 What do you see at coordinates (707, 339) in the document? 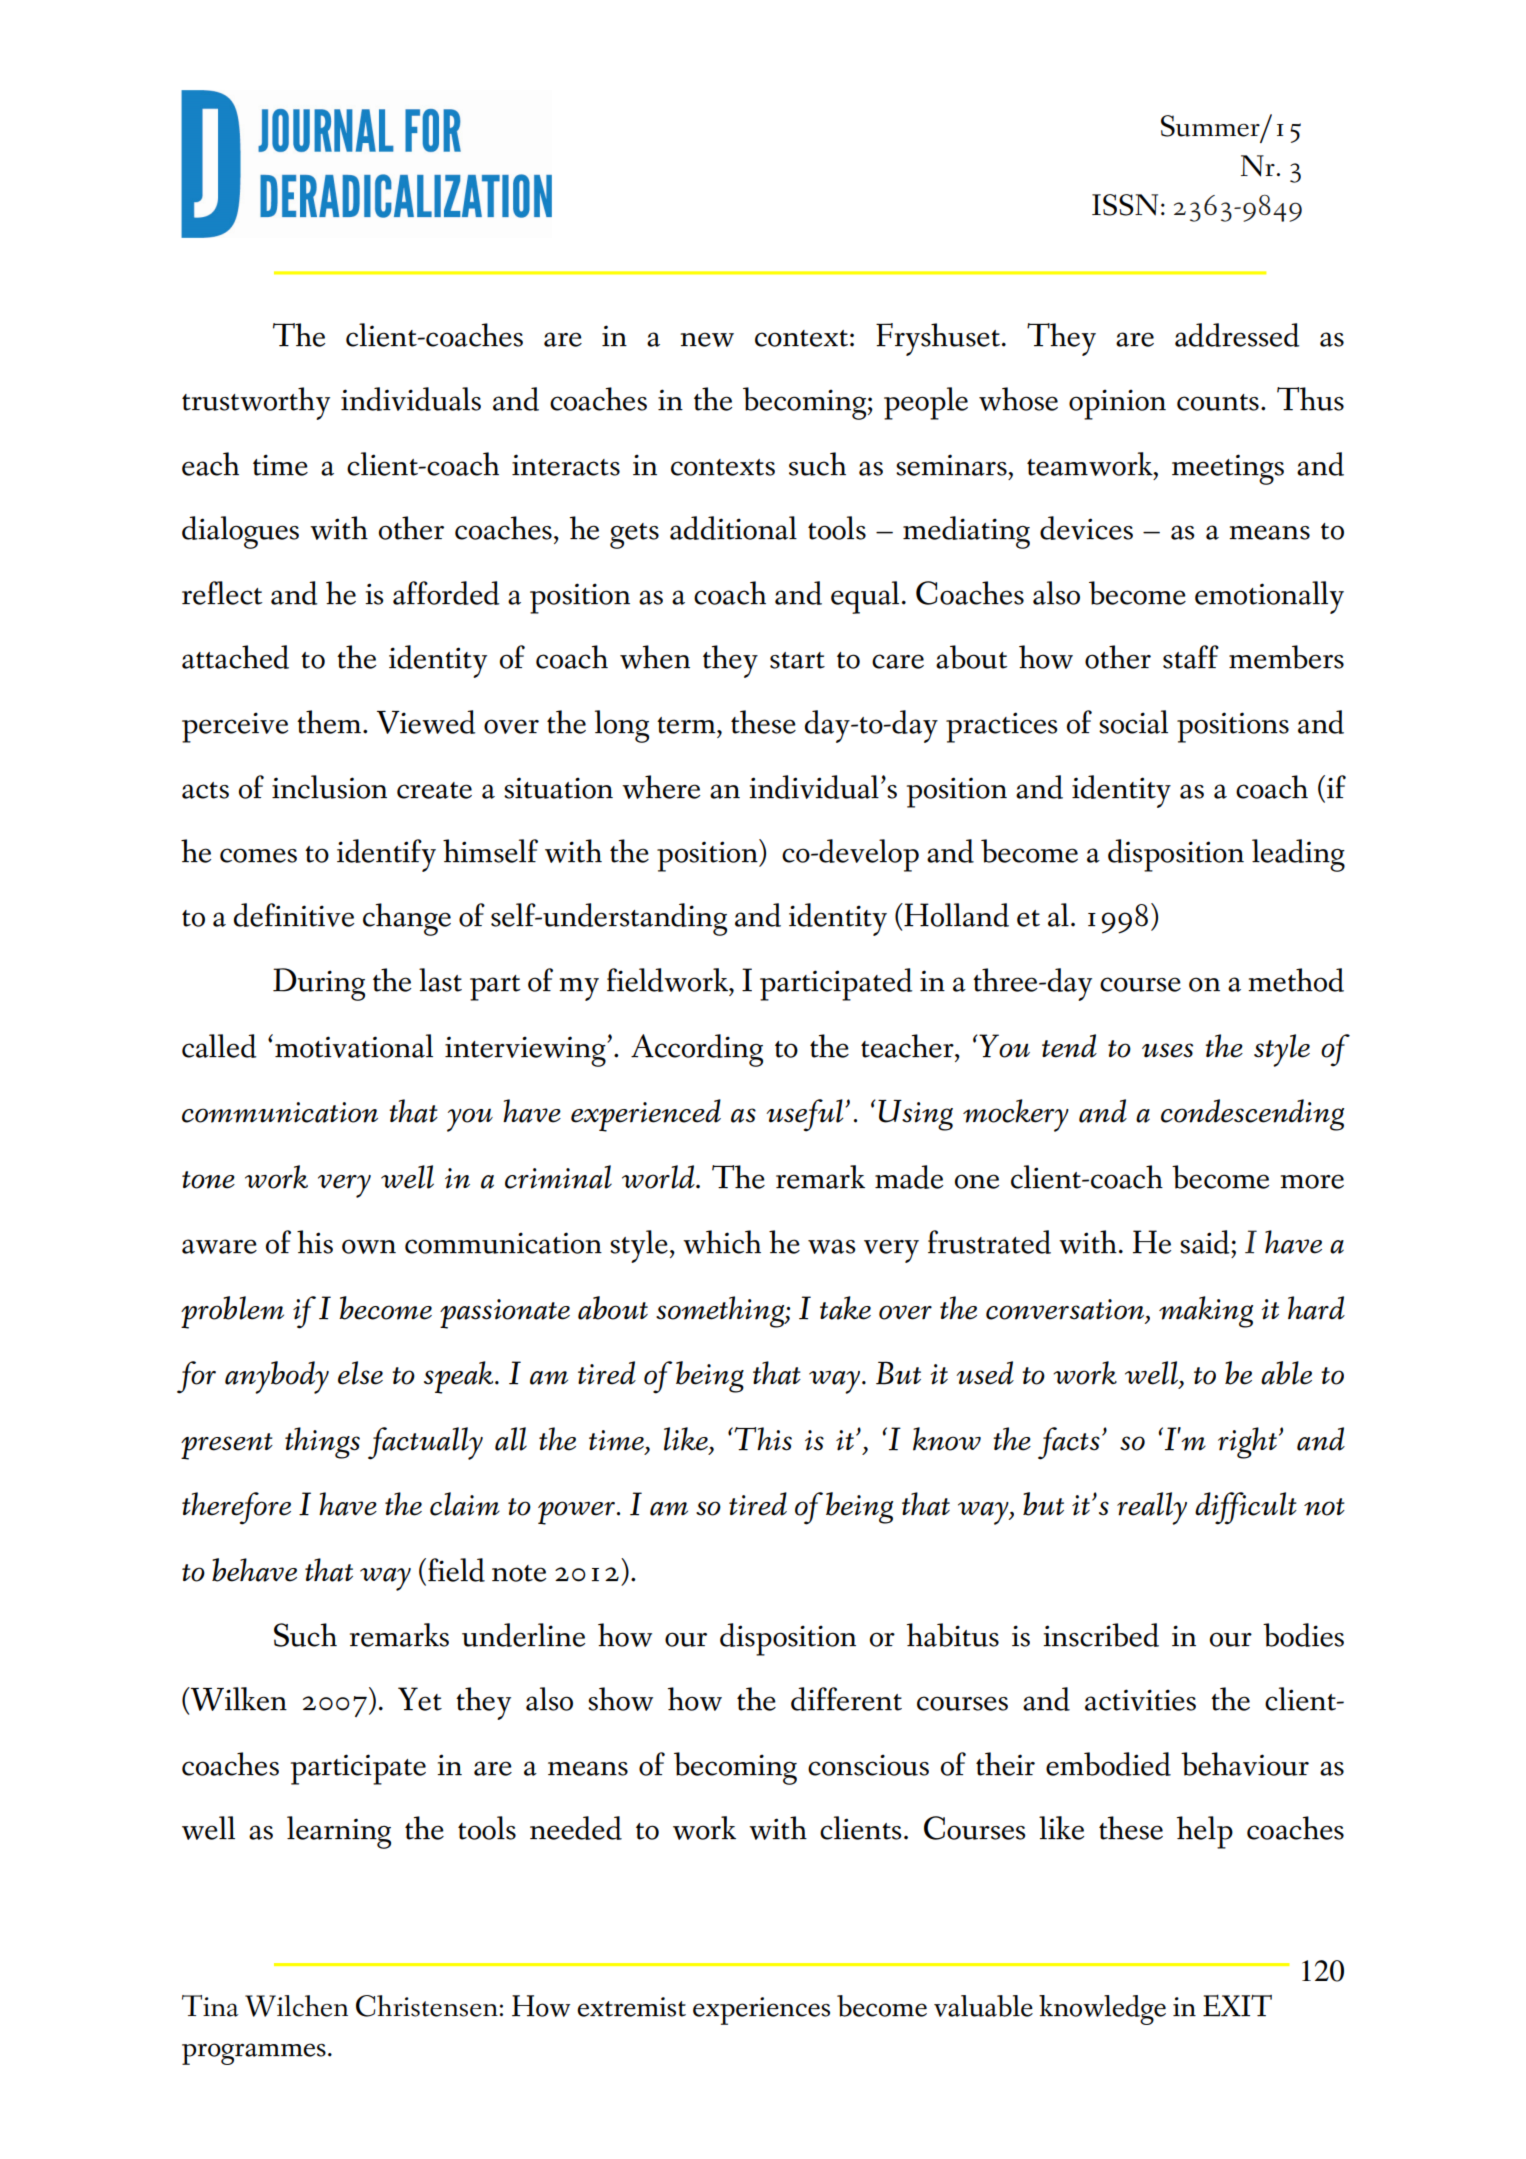
I see `new` at bounding box center [707, 339].
